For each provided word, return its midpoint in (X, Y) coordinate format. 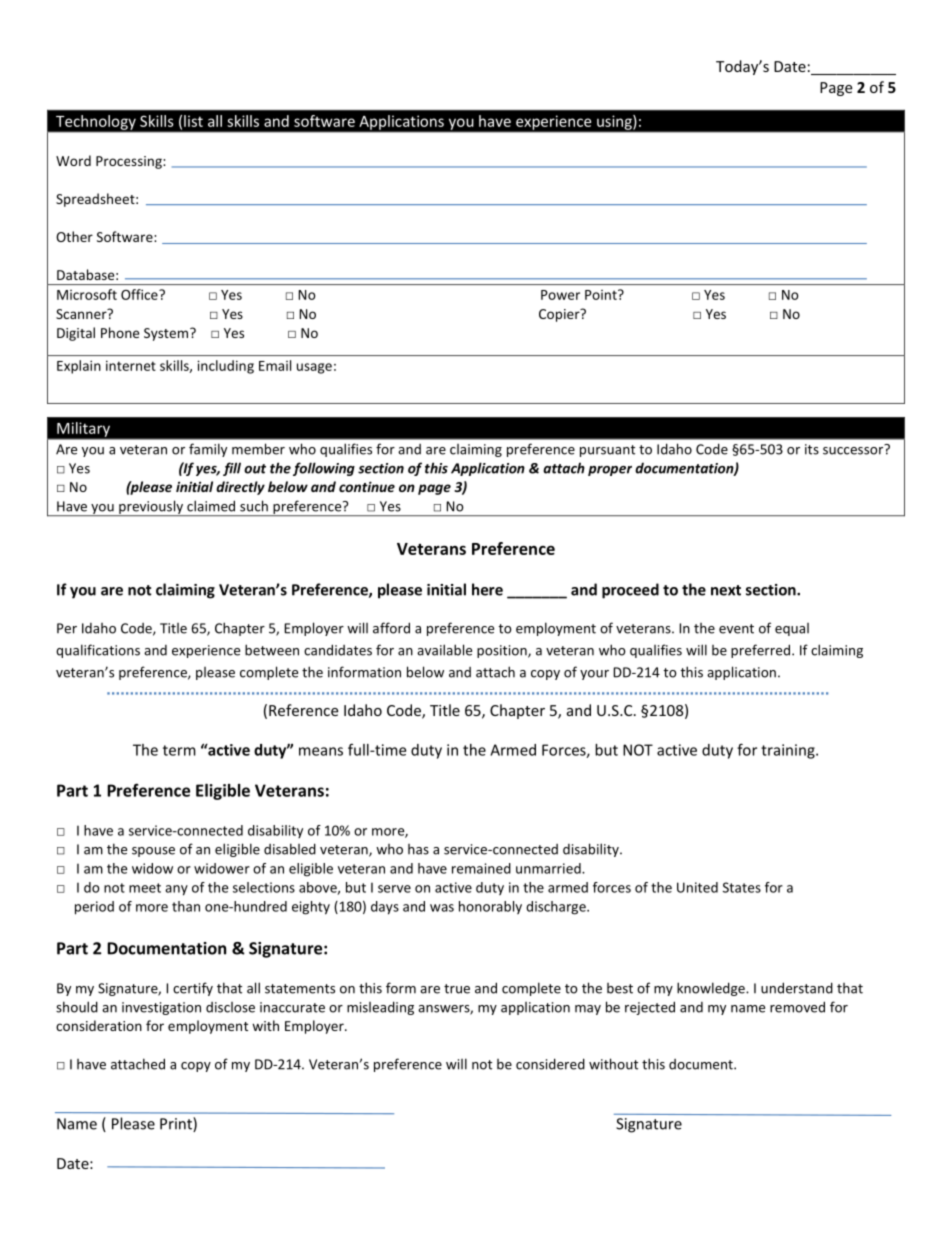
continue (367, 486)
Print (177, 1124)
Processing (130, 162)
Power (560, 295)
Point (602, 294)
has (418, 849)
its (812, 449)
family (208, 450)
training (789, 751)
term (179, 750)
